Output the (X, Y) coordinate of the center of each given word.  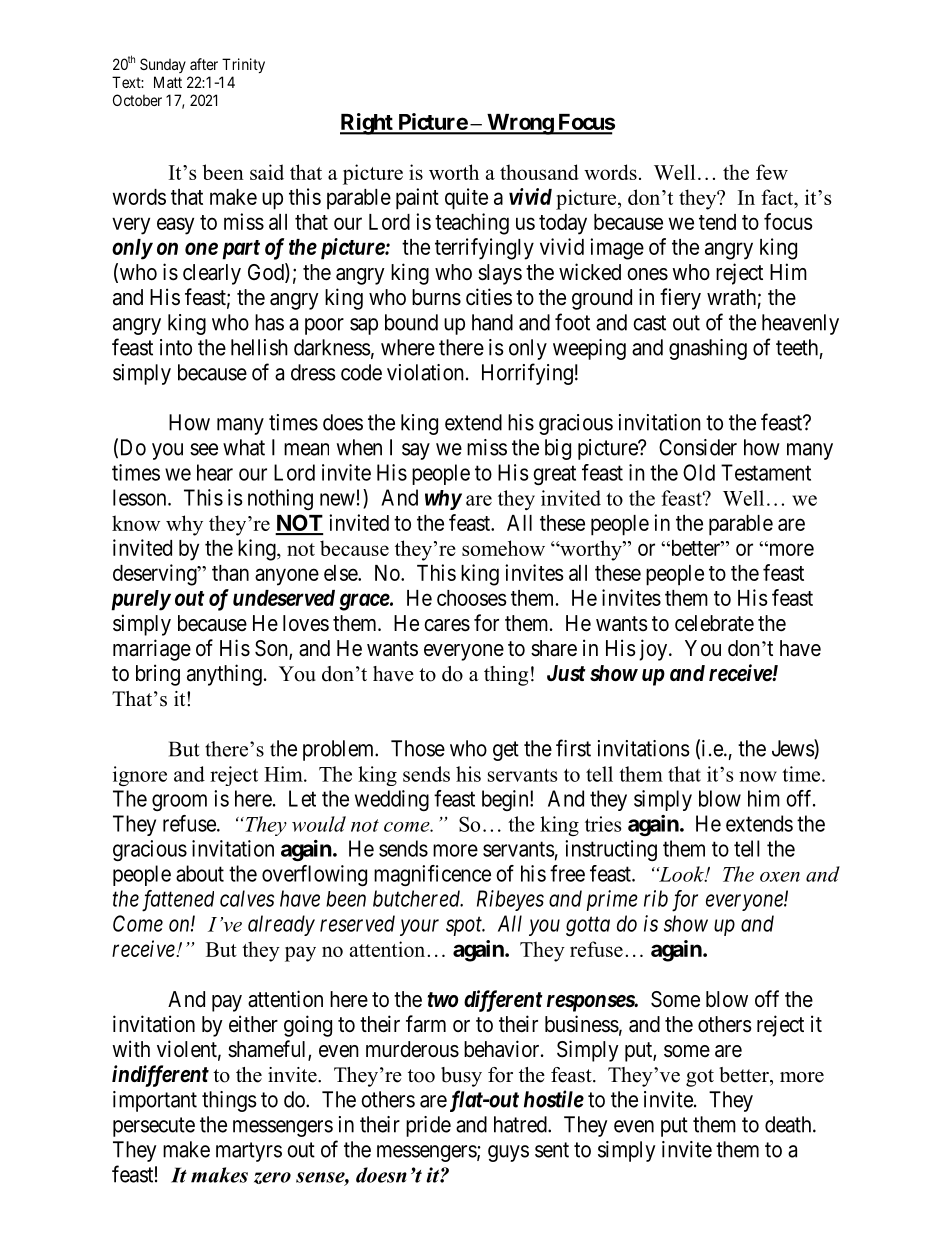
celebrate (714, 623)
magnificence (432, 875)
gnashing (708, 349)
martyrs (249, 1152)
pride (428, 1126)
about (200, 873)
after (204, 64)
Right (367, 124)
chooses (472, 598)
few (772, 172)
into (176, 347)
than (230, 573)
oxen (780, 877)
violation (425, 372)
